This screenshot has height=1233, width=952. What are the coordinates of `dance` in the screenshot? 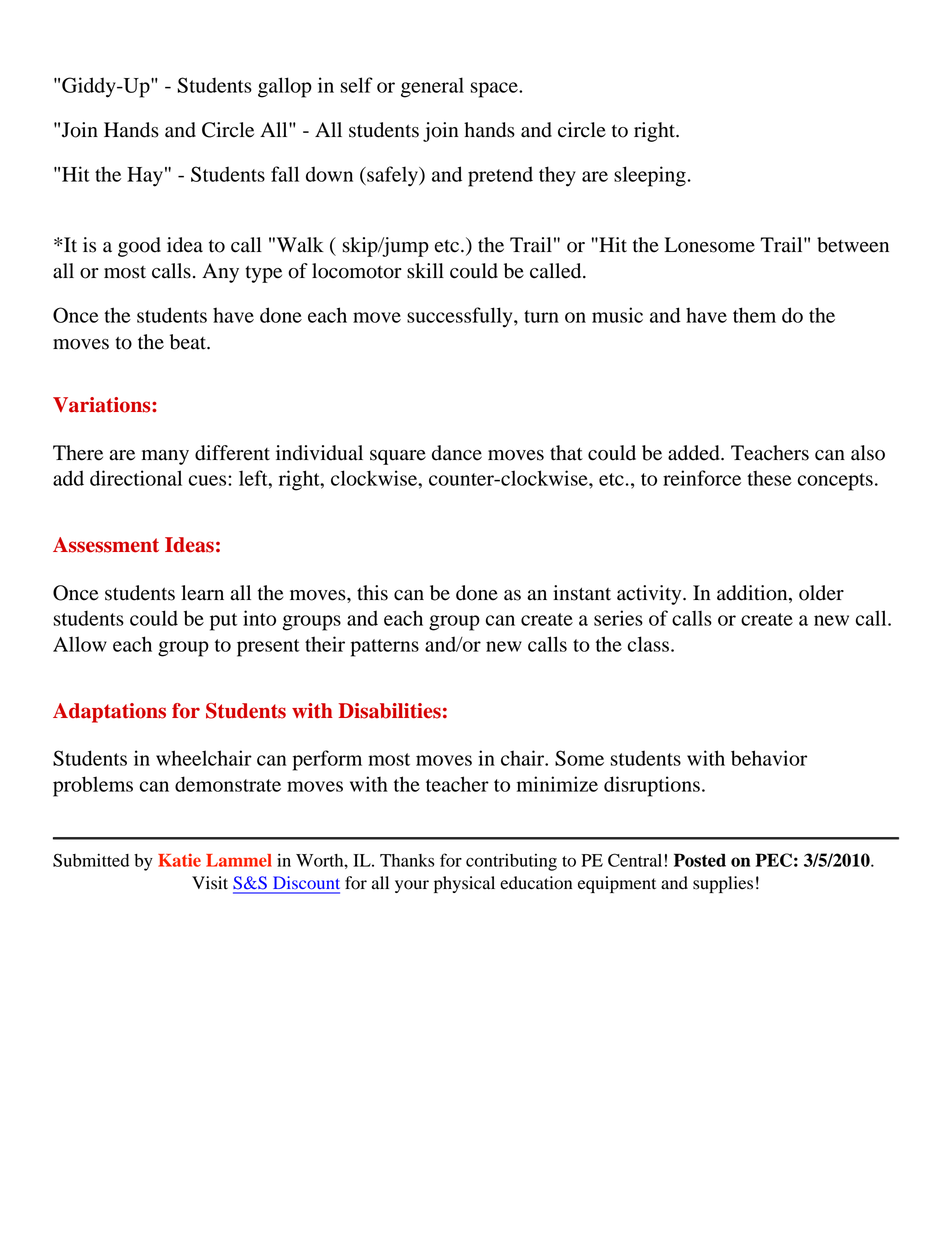 It's located at (457, 453).
